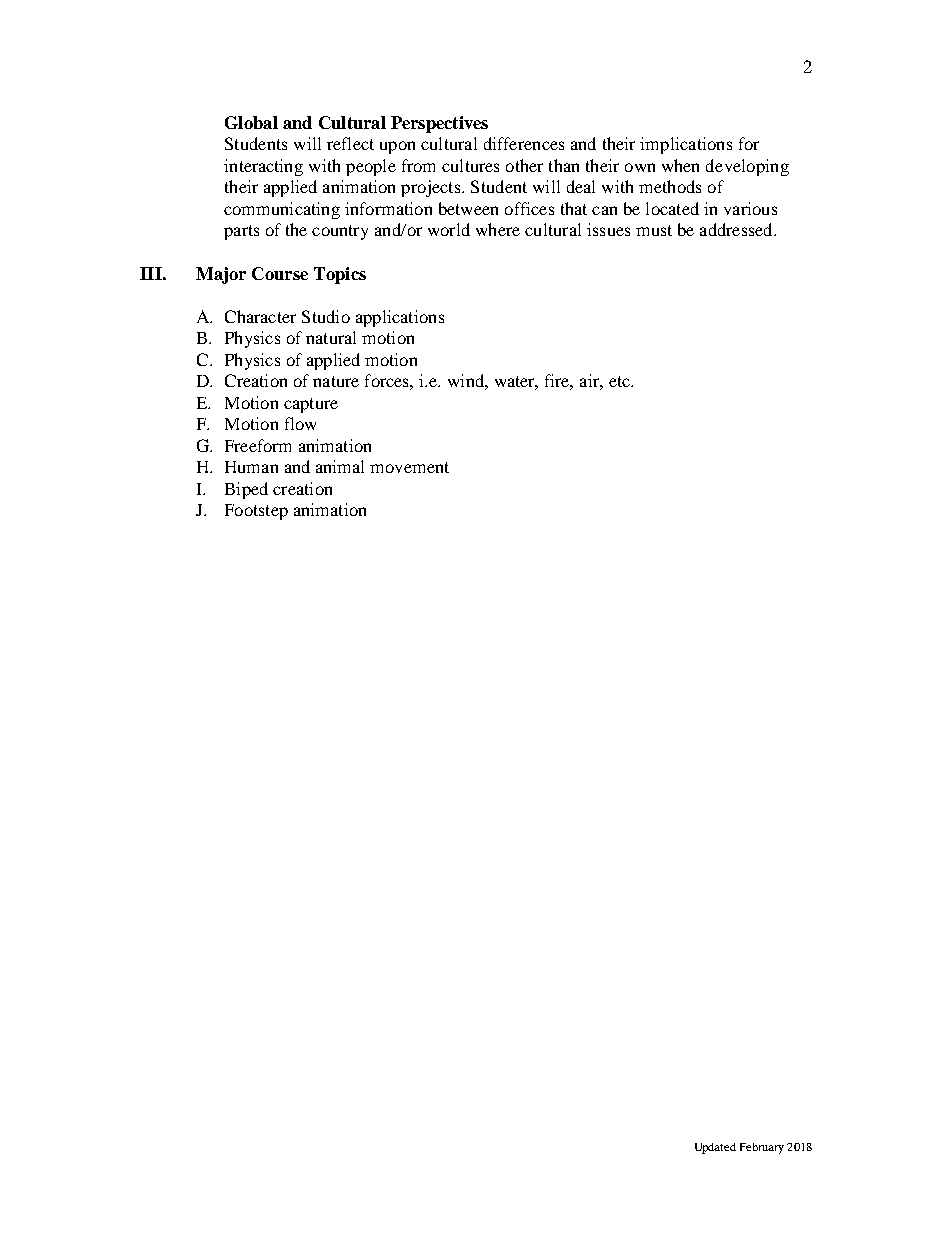  Describe the element at coordinates (762, 1148) in the image. I see `February` at that location.
